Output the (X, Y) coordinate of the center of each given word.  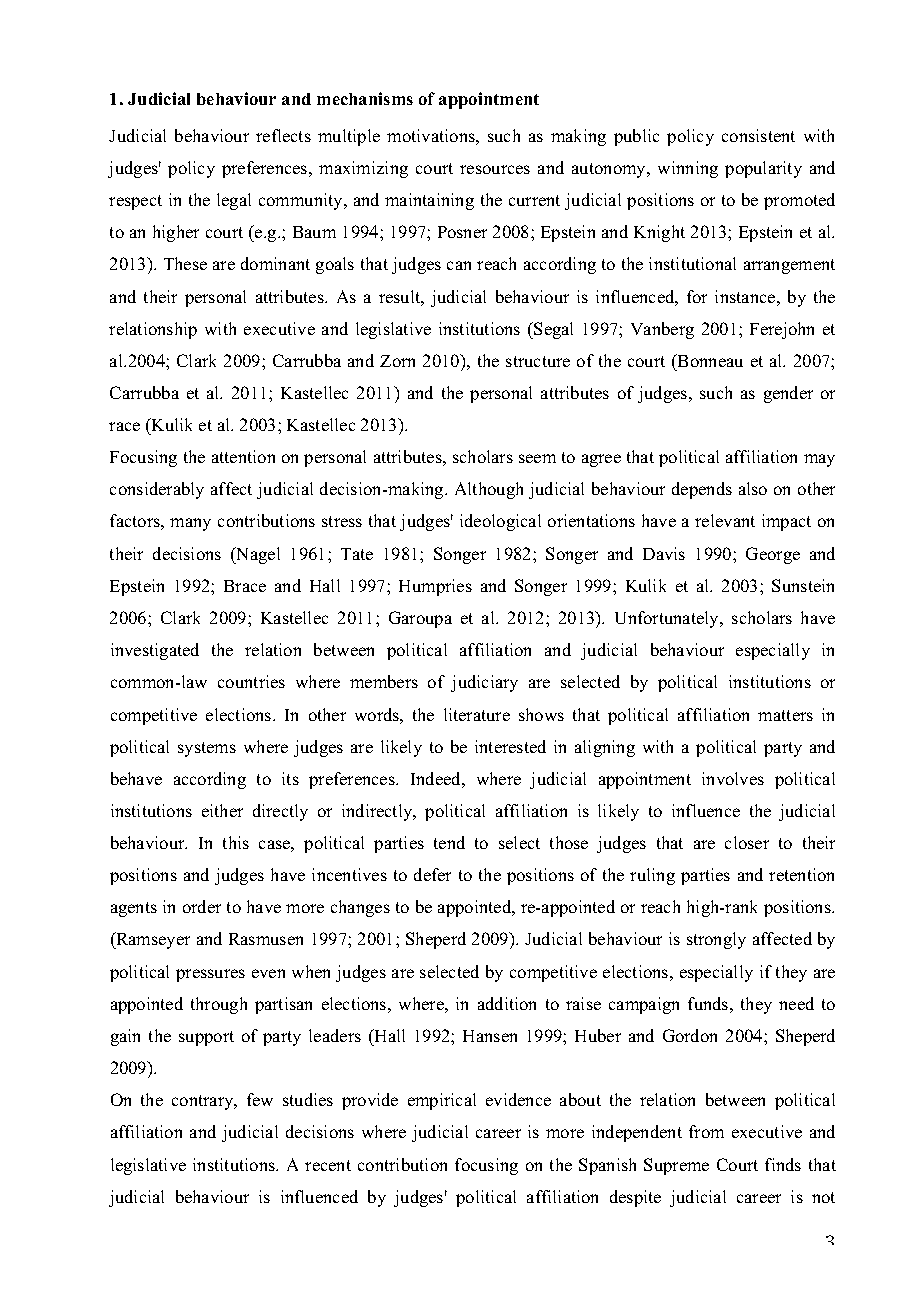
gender (788, 394)
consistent (758, 135)
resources (495, 169)
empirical (442, 1101)
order (202, 906)
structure (538, 361)
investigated (155, 651)
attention (243, 456)
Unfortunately (668, 619)
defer (432, 874)
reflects (283, 135)
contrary (204, 1102)
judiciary (484, 683)
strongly (716, 940)
